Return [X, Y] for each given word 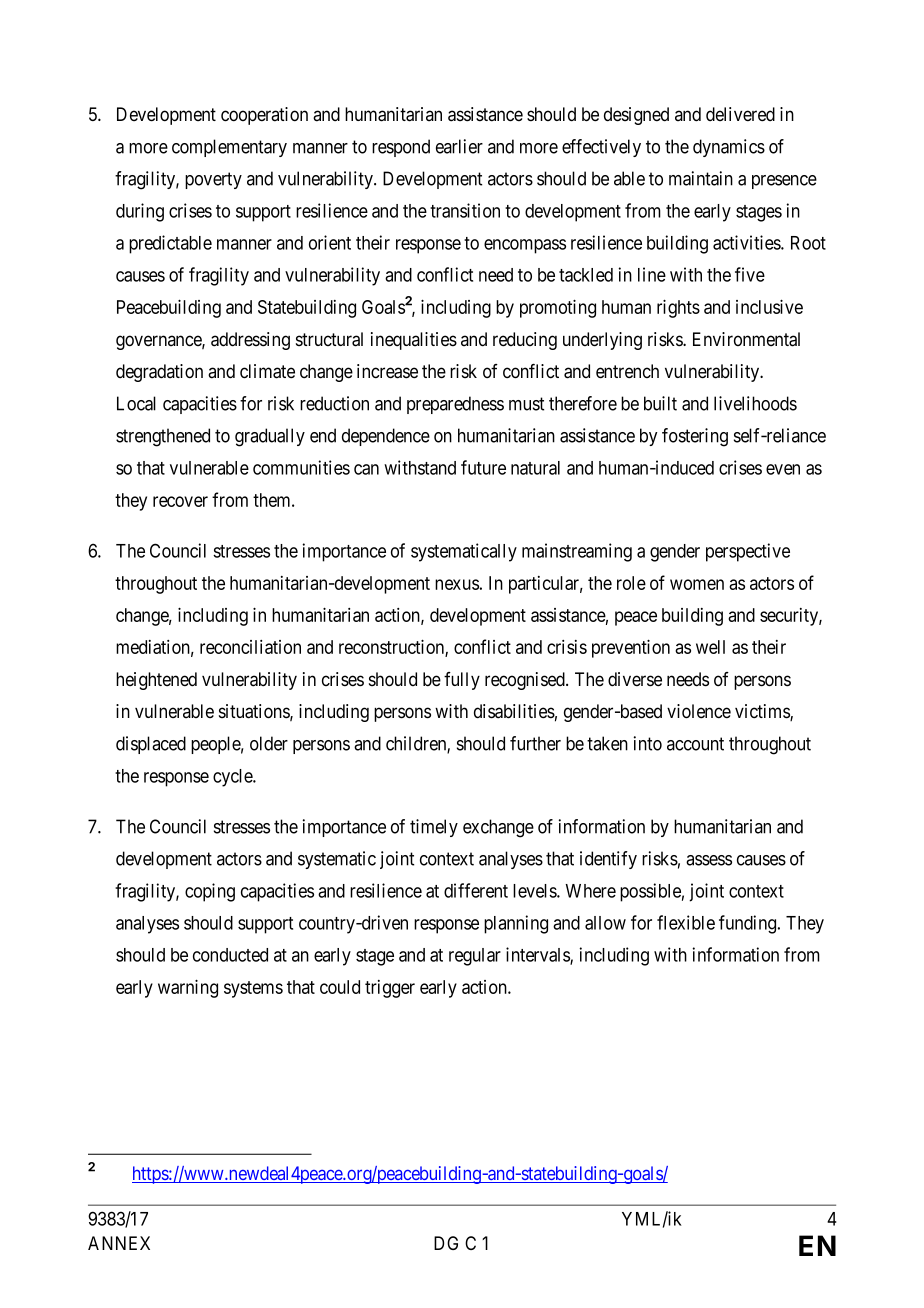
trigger [390, 989]
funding [749, 924]
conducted [230, 955]
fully [462, 681]
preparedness [455, 405]
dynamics [729, 148]
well [710, 647]
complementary [229, 148]
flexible [686, 922]
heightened [156, 681]
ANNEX [119, 1243]
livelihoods [755, 403]
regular [475, 957]
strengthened [163, 437]
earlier [459, 146]
